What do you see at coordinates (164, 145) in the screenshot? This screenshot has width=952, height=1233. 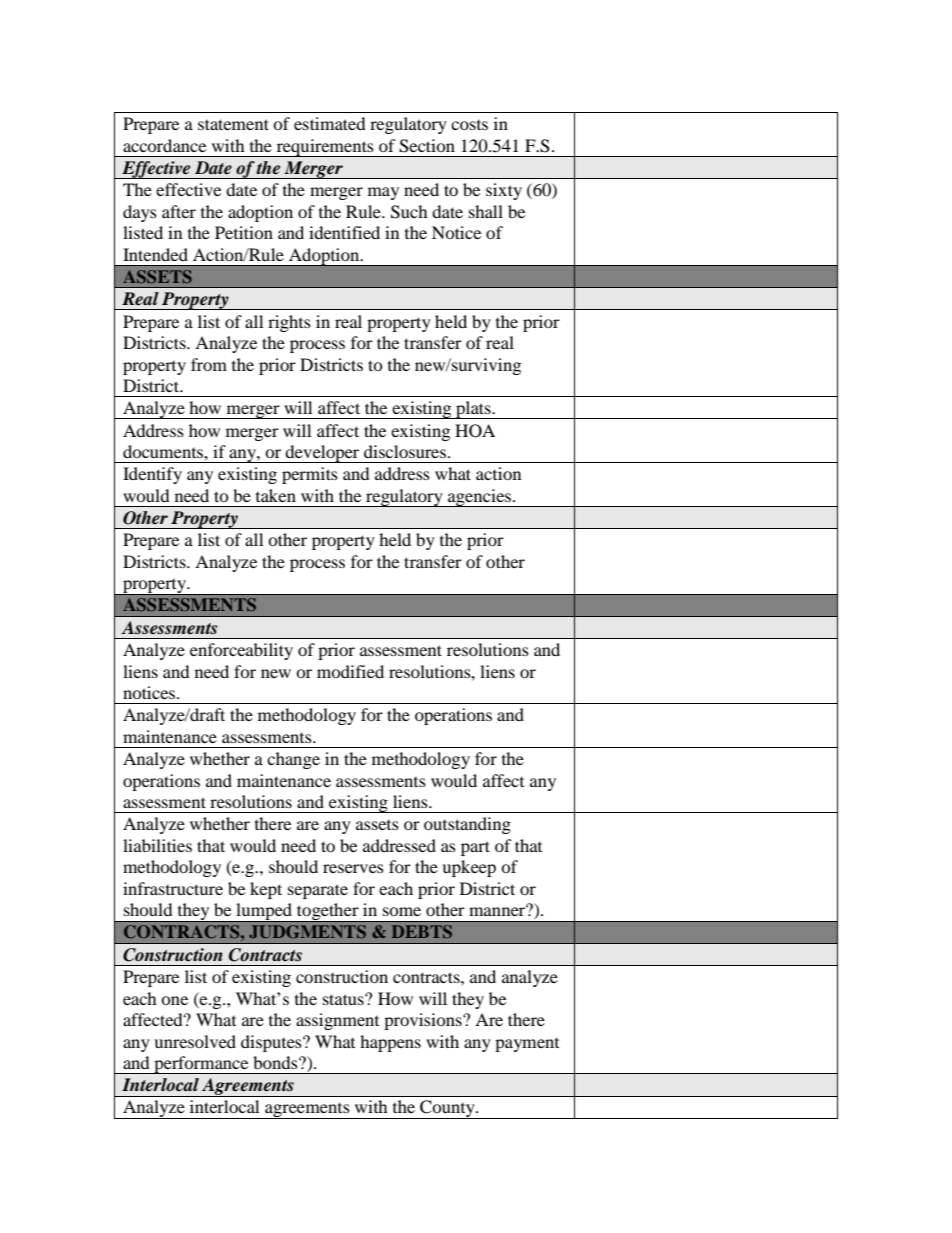 I see `accordance` at bounding box center [164, 145].
